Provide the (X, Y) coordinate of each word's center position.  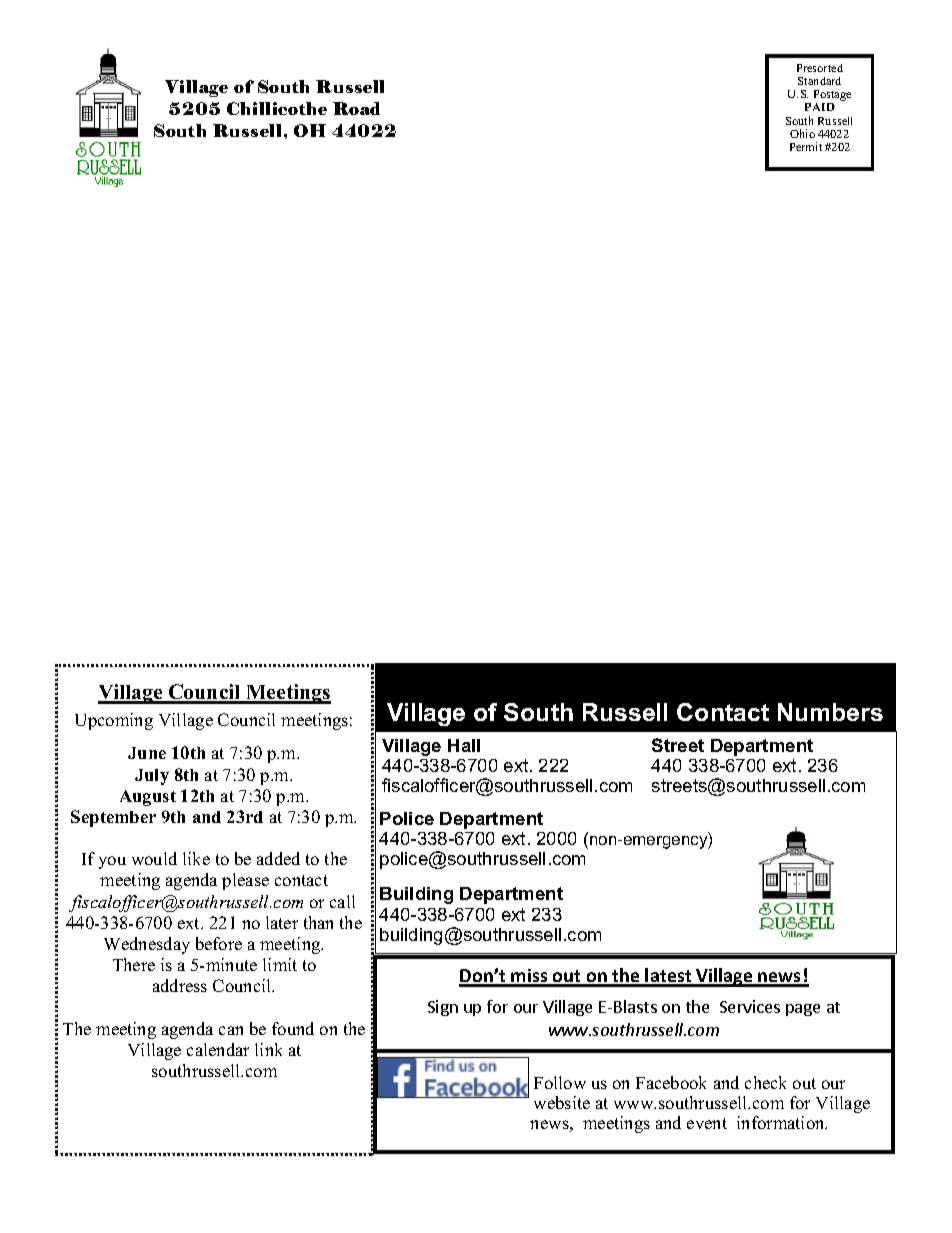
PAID (820, 107)
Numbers (830, 712)
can (231, 1030)
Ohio (802, 133)
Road (356, 108)
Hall (464, 745)
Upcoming (114, 721)
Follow (560, 1082)
